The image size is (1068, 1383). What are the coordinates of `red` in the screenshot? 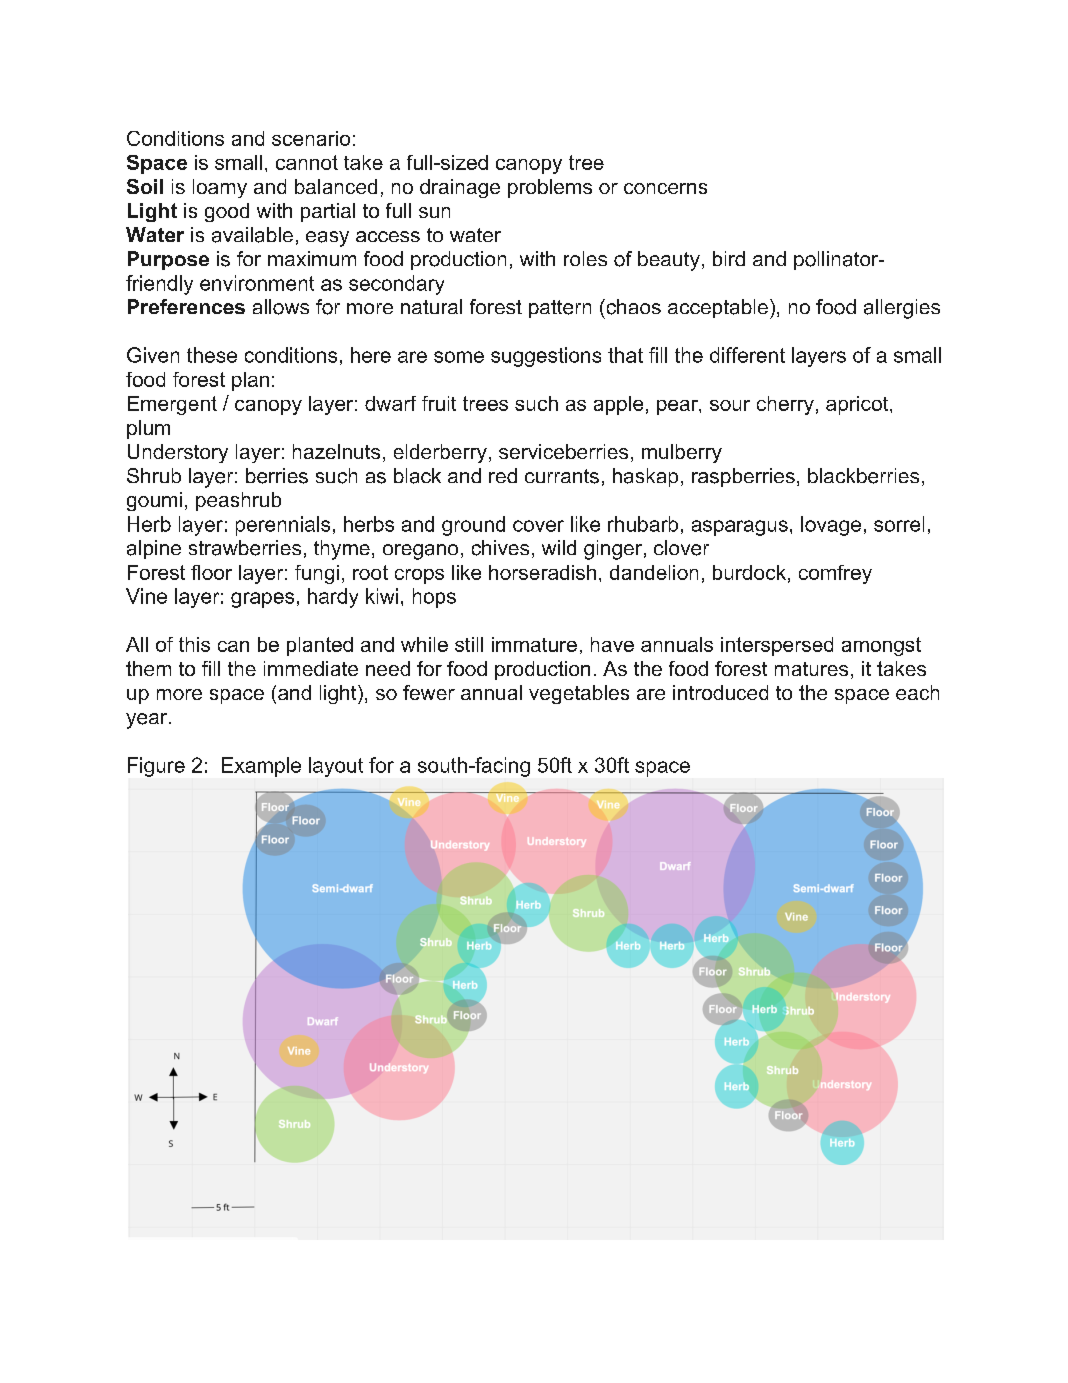 It's located at (503, 475).
